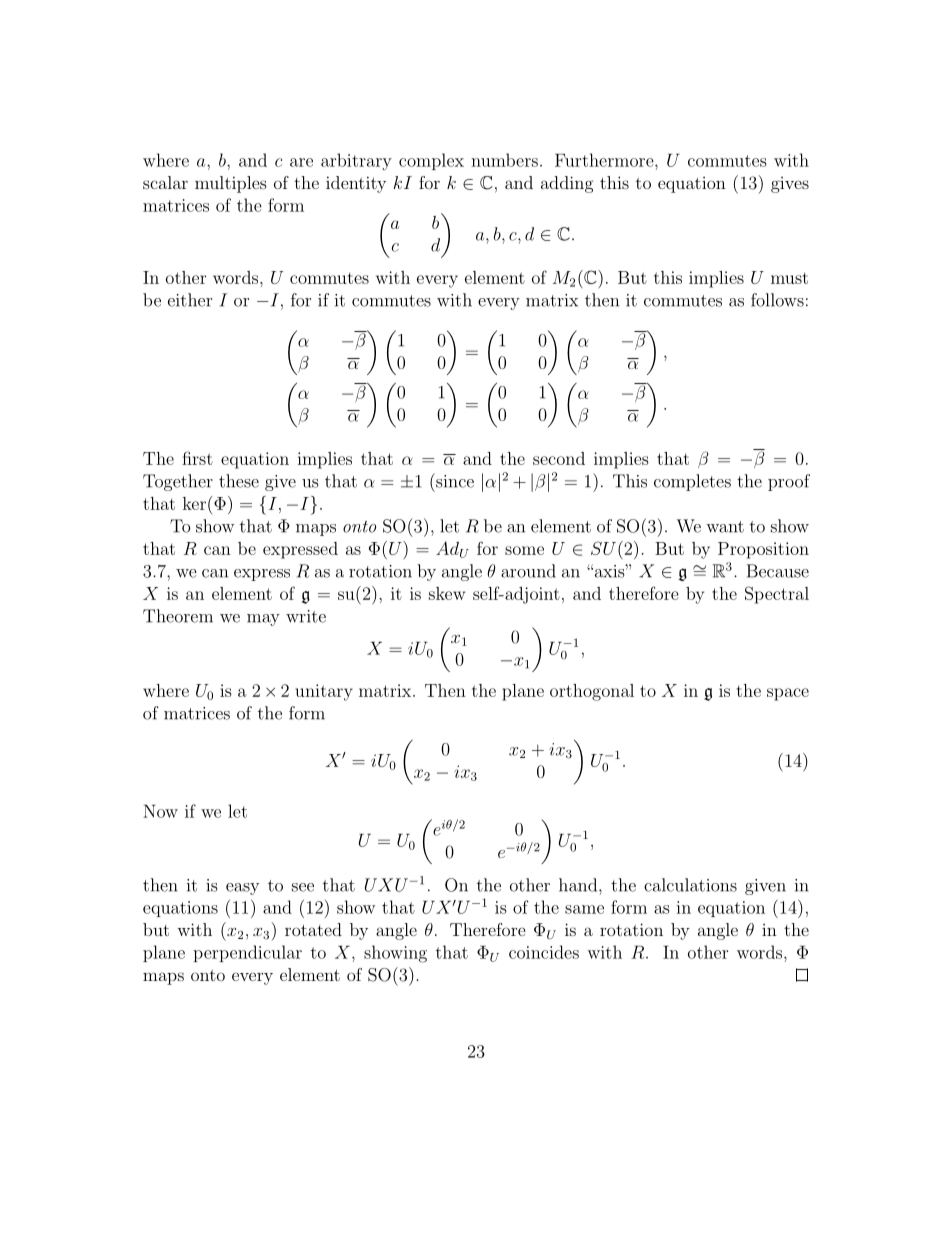 This page has width=952, height=1233. I want to click on perpendicular, so click(247, 953).
